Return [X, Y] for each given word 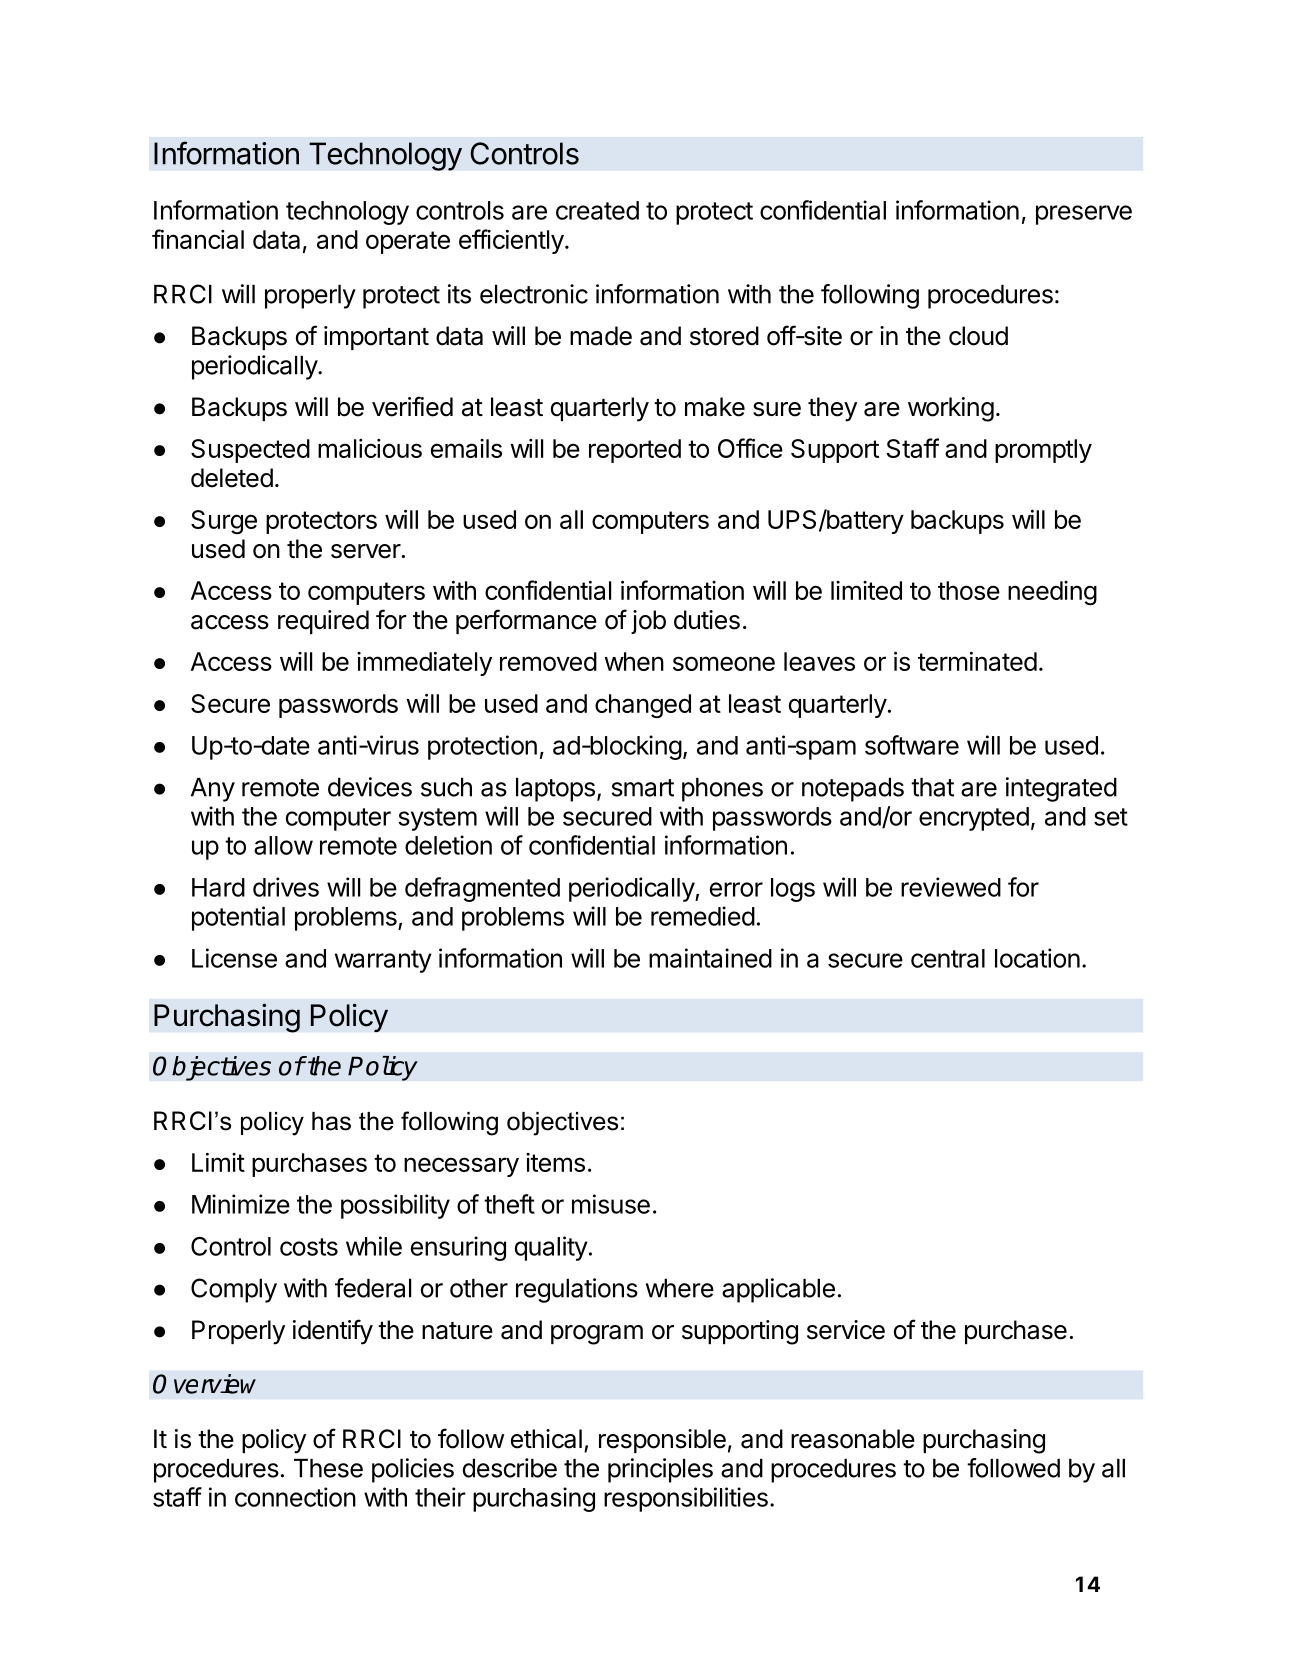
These [328, 1468]
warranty [383, 961]
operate [408, 242]
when [634, 661]
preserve [1084, 215]
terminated [977, 661]
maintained [710, 958]
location [1037, 958]
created [597, 210]
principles [660, 1470]
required [323, 622]
